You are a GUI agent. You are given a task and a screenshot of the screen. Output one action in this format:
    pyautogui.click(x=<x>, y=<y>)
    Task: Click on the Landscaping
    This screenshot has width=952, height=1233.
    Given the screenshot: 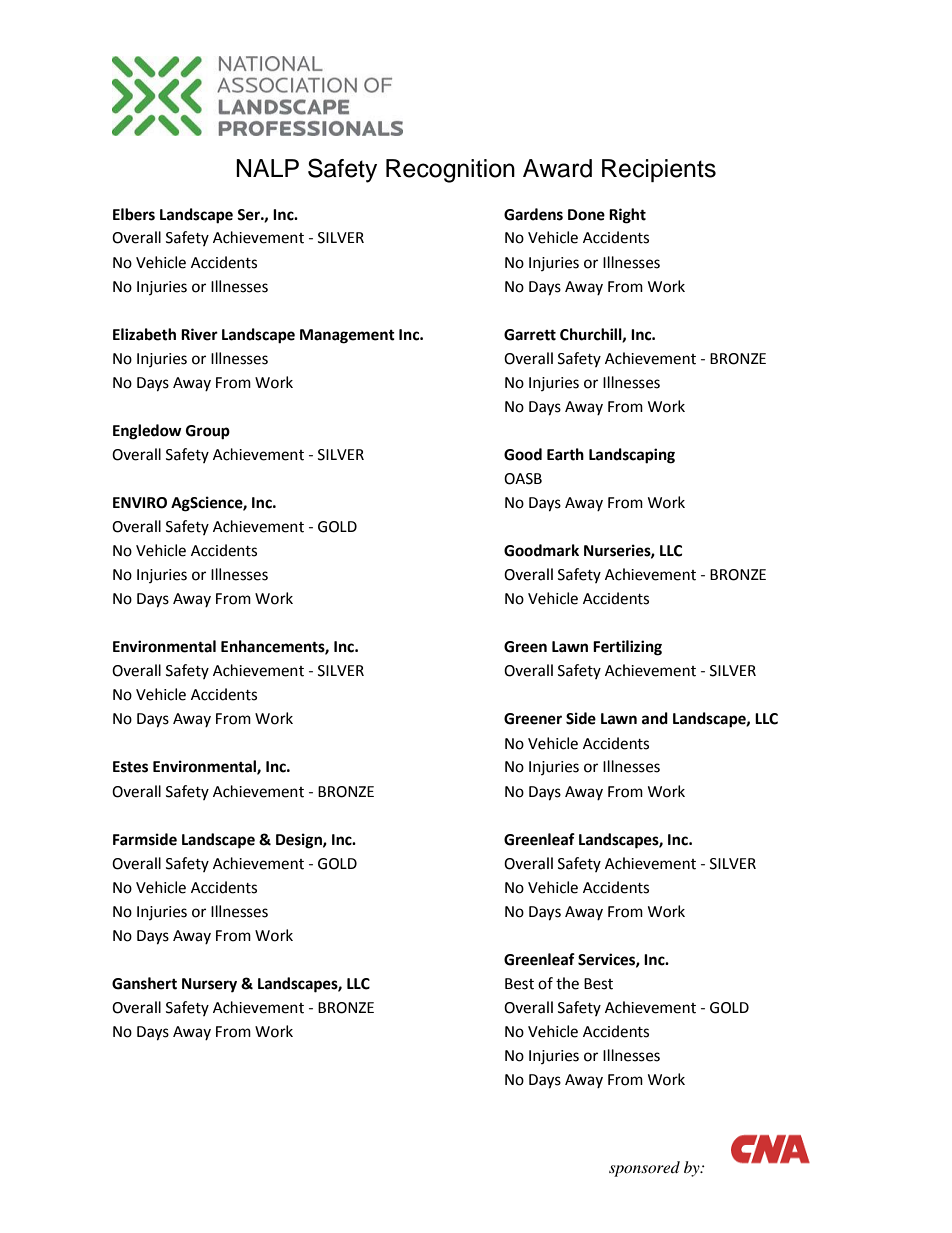 What is the action you would take?
    pyautogui.click(x=632, y=456)
